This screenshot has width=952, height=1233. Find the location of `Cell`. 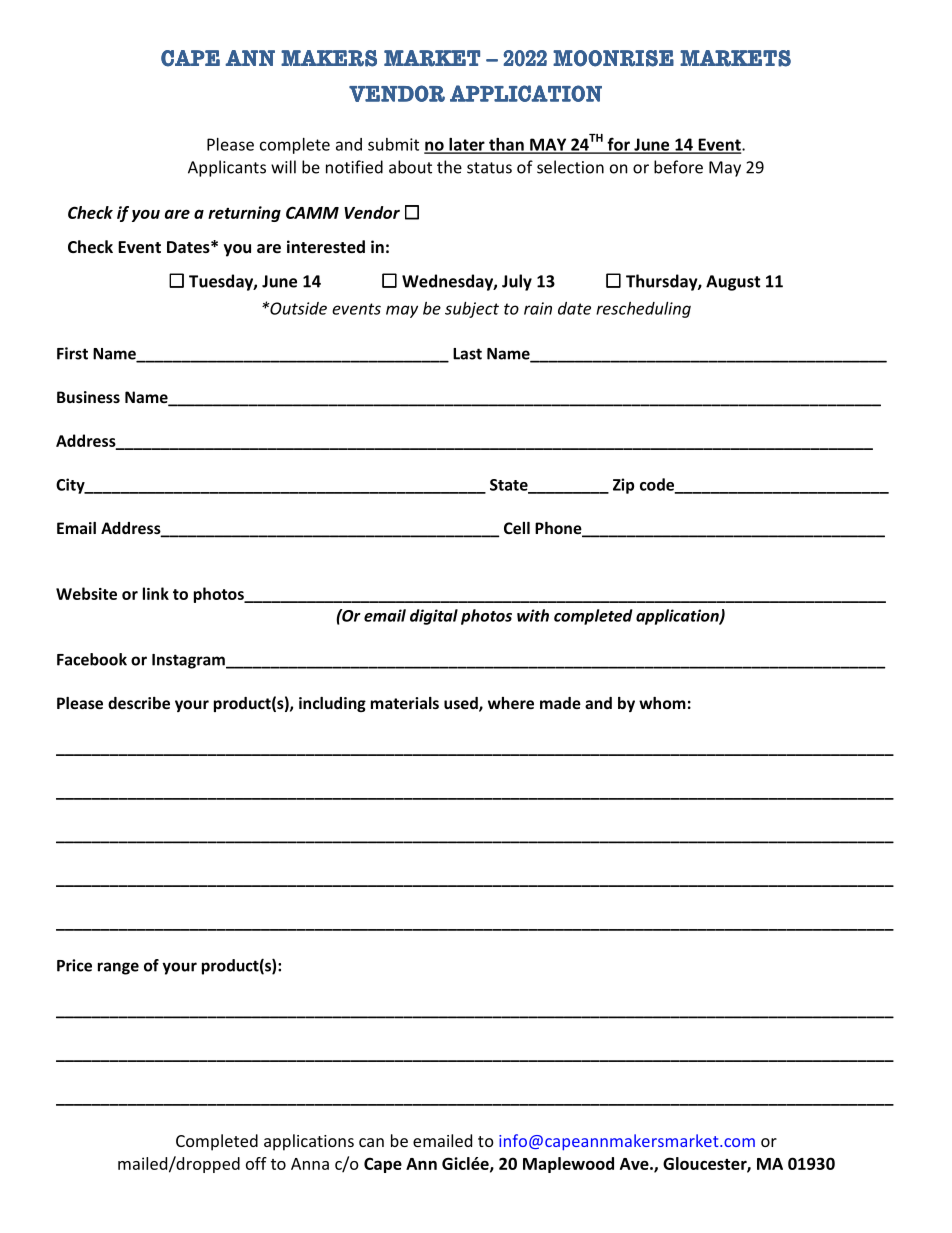

Cell is located at coordinates (517, 528).
